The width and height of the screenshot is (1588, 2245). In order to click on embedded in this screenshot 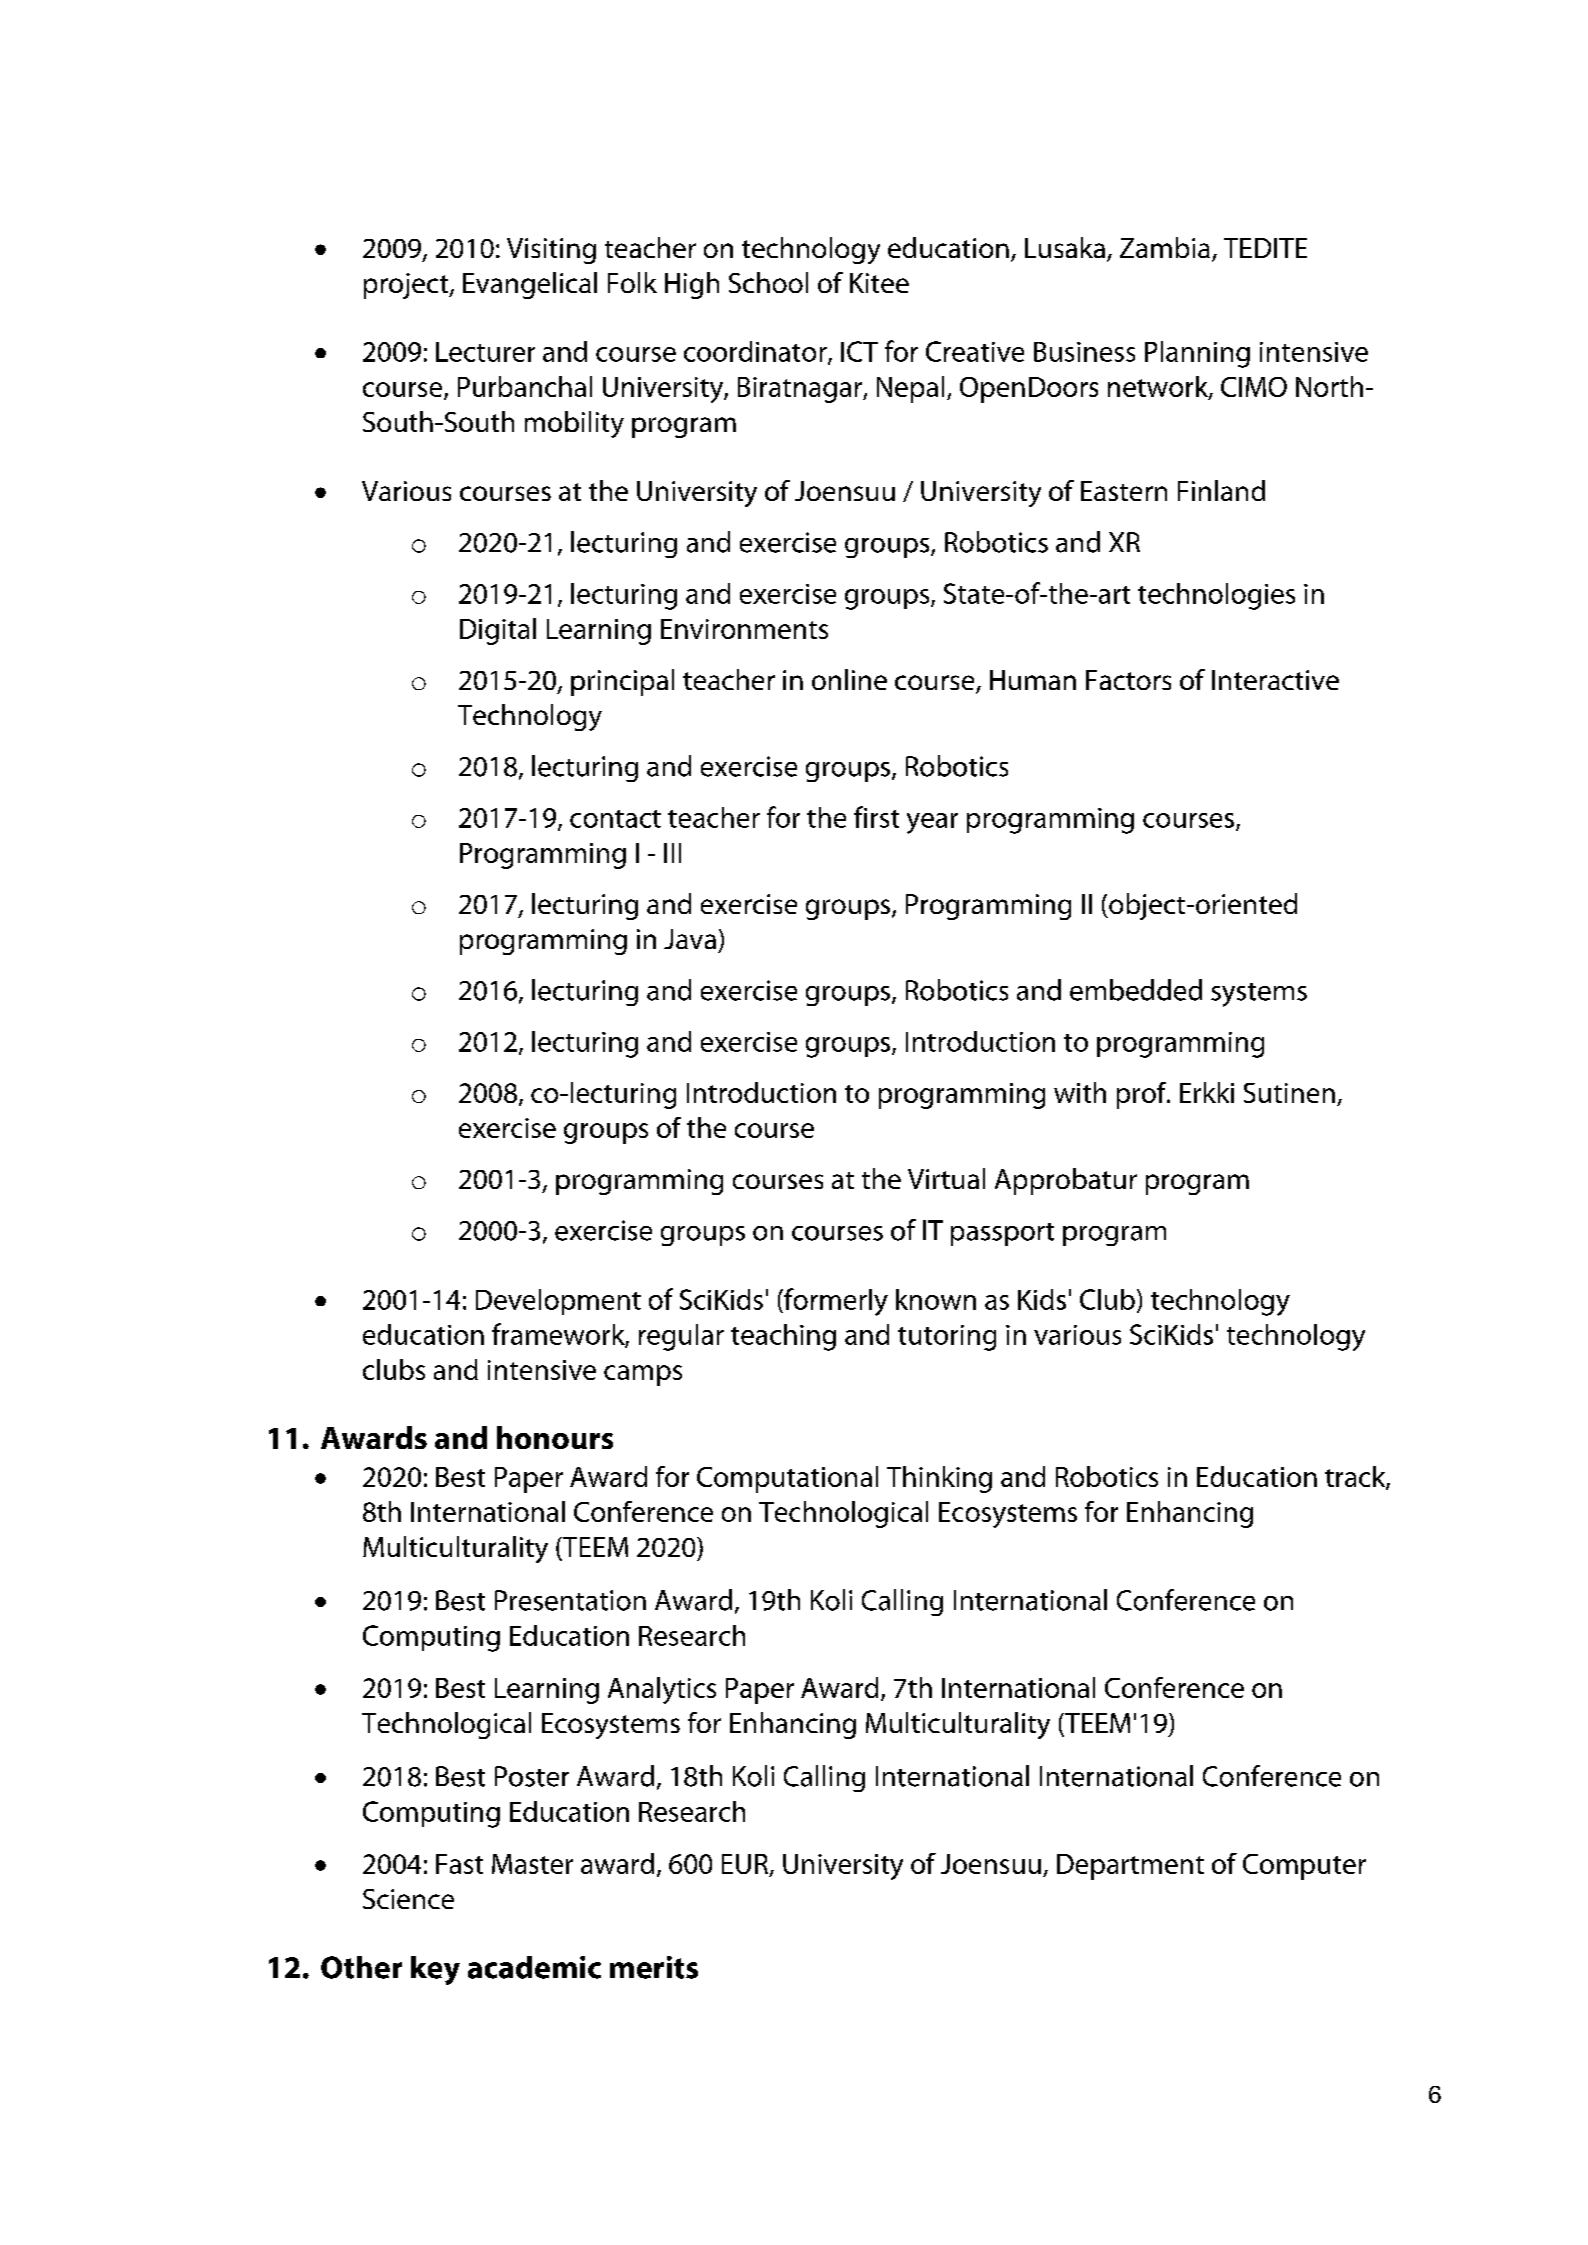, I will do `click(1136, 990)`.
